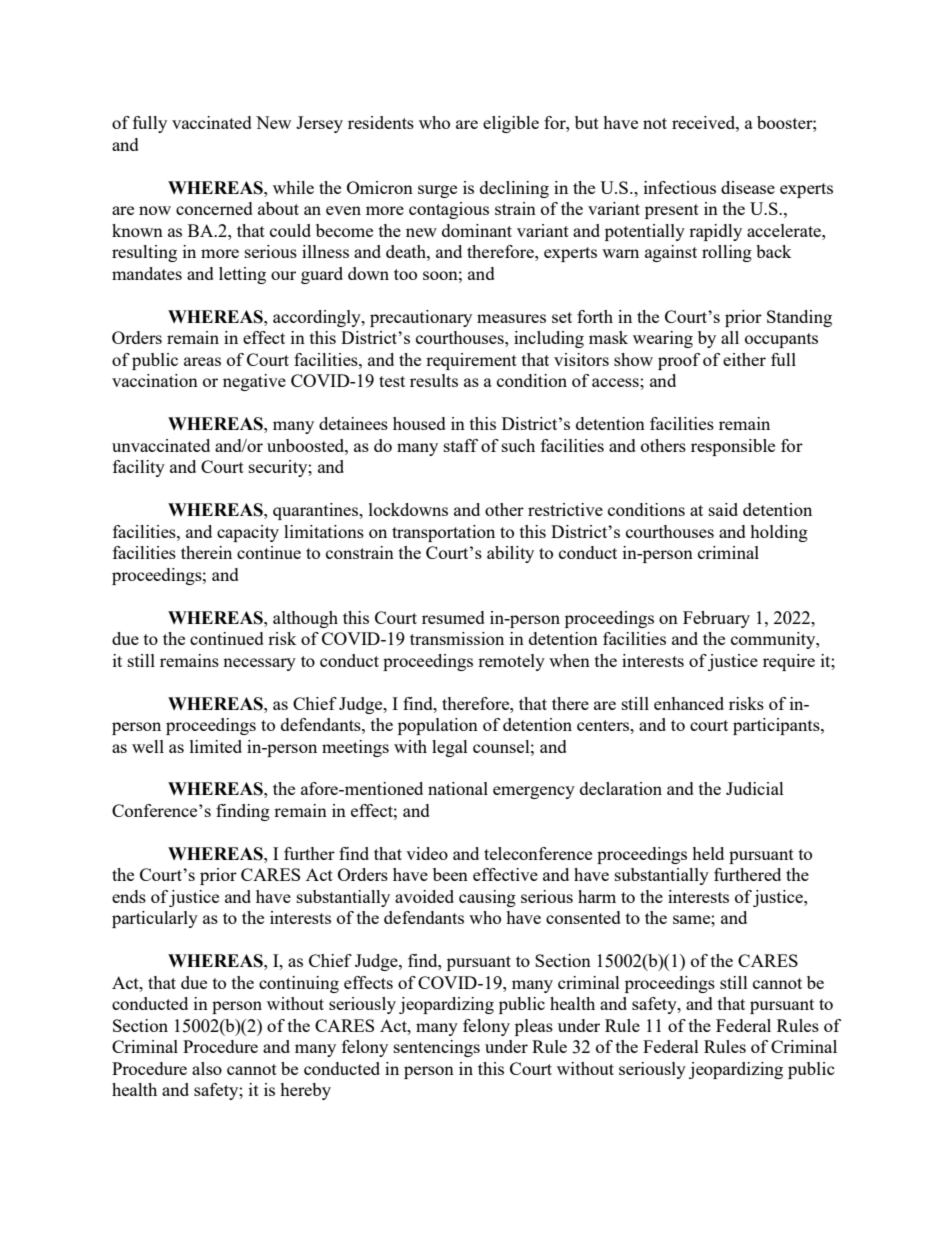 The height and width of the screenshot is (1233, 952). I want to click on resumed, so click(453, 617).
